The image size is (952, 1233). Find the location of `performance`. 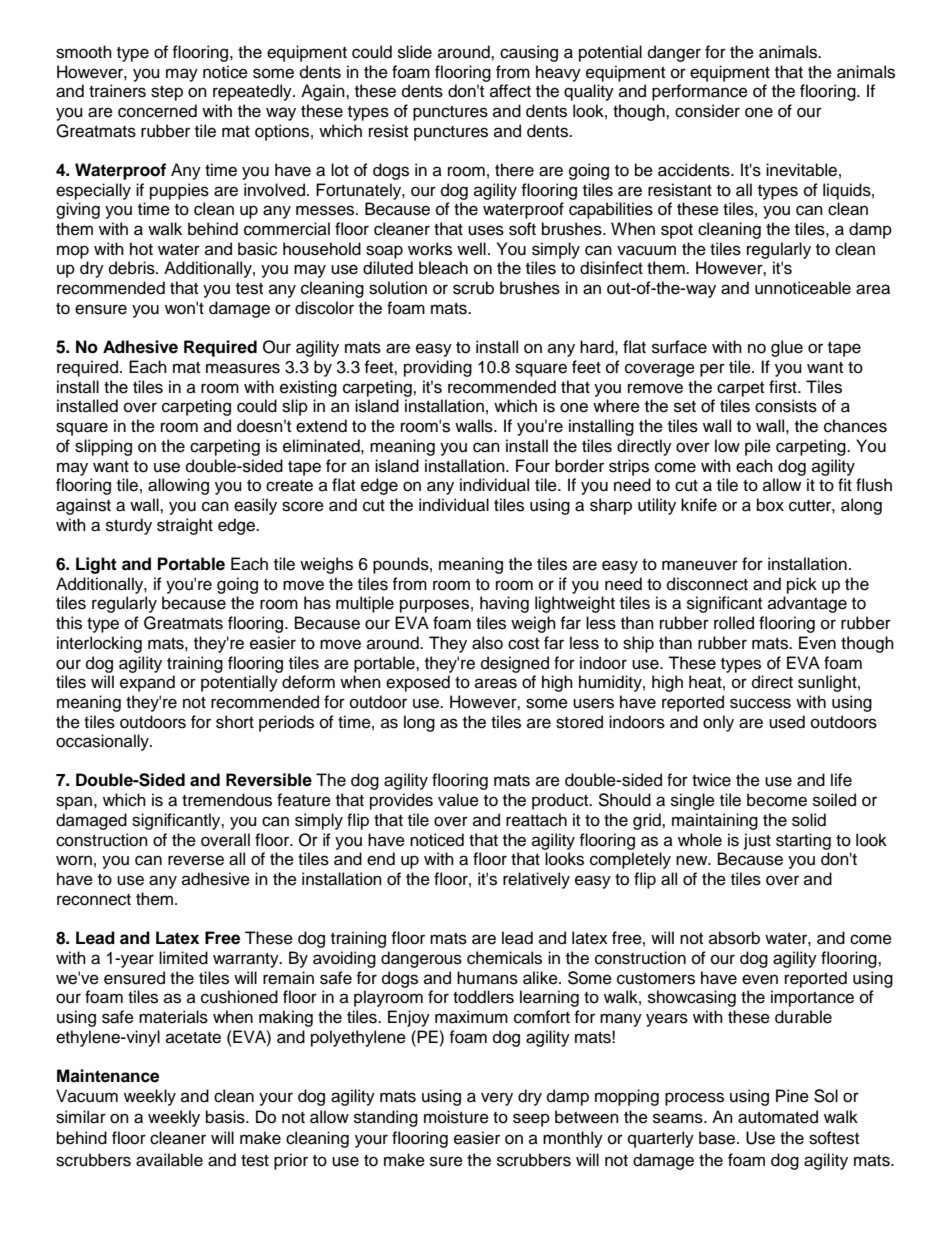

performance is located at coordinates (700, 92).
